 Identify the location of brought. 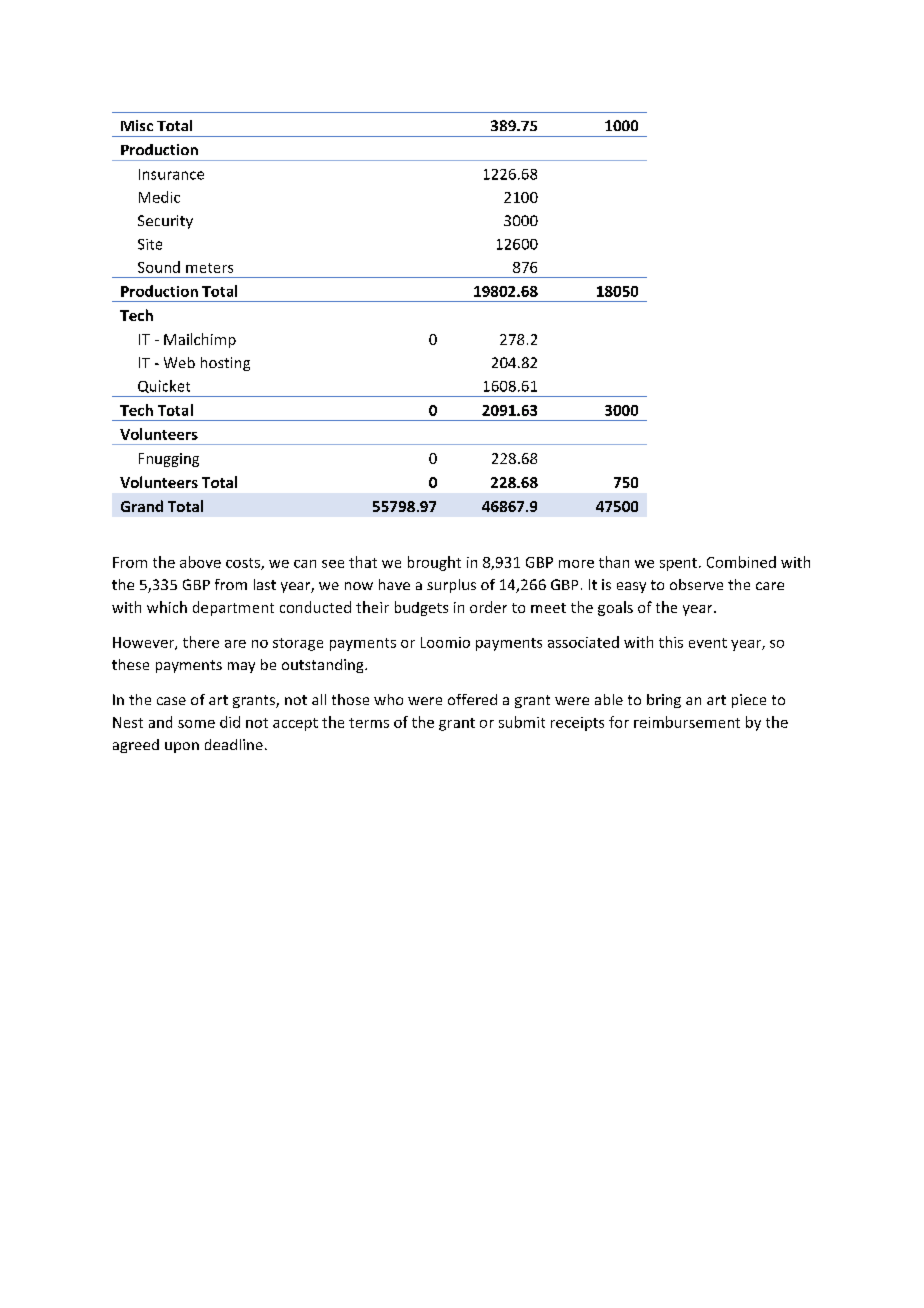
(434, 563).
